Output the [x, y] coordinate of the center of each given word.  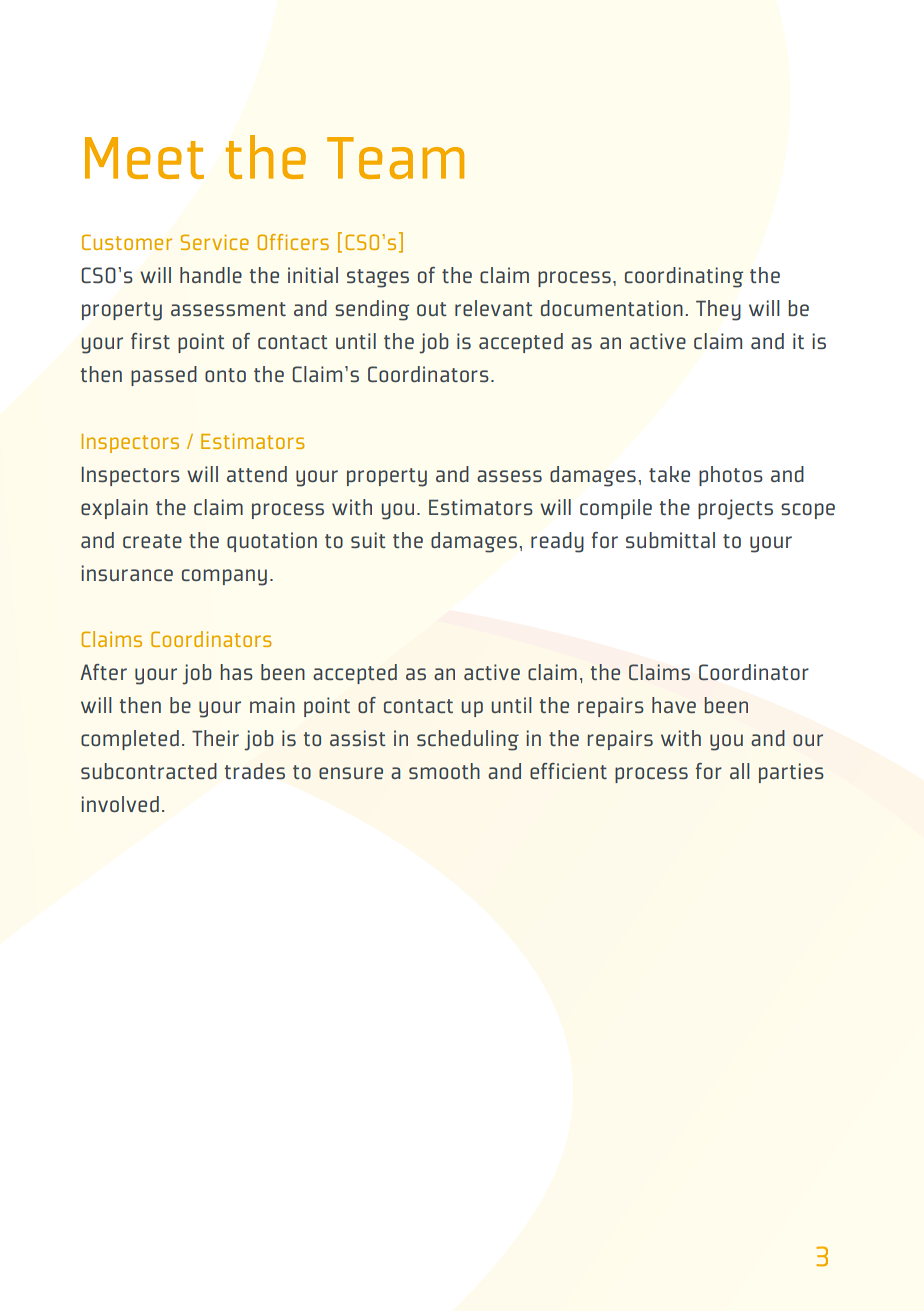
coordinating [684, 277]
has [236, 672]
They [718, 310]
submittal [670, 540]
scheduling [468, 740]
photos [731, 476]
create [152, 541]
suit [368, 540]
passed [164, 376]
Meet [144, 158]
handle [211, 275]
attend [257, 474]
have [674, 705]
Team [395, 158]
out [432, 309]
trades [255, 771]
